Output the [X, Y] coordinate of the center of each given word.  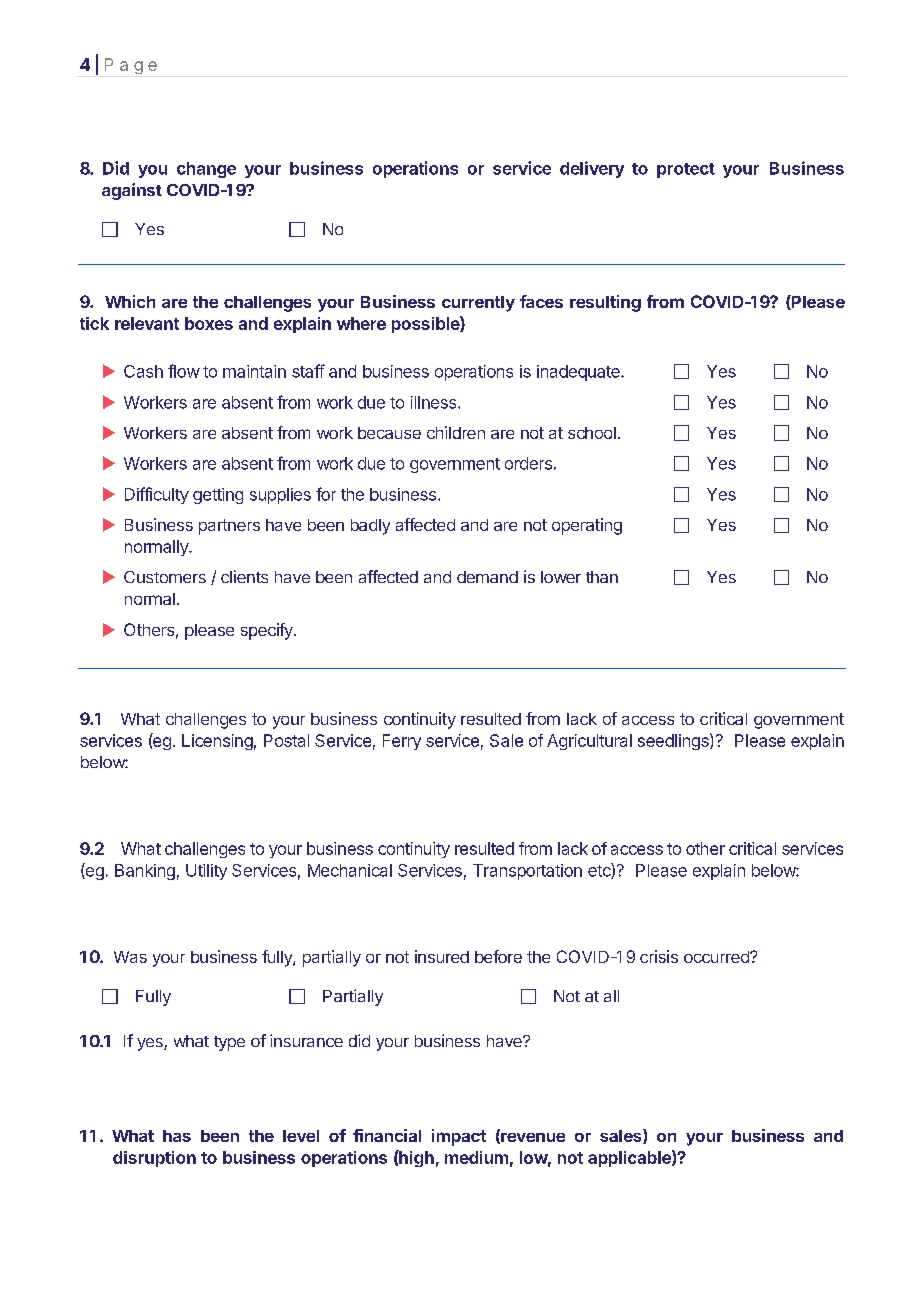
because [389, 433]
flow [184, 371]
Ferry [402, 742]
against [132, 191]
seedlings [674, 741]
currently [478, 304]
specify [268, 631]
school [592, 433]
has [177, 1136]
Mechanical [350, 870]
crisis [659, 956]
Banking [145, 872]
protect [686, 170]
